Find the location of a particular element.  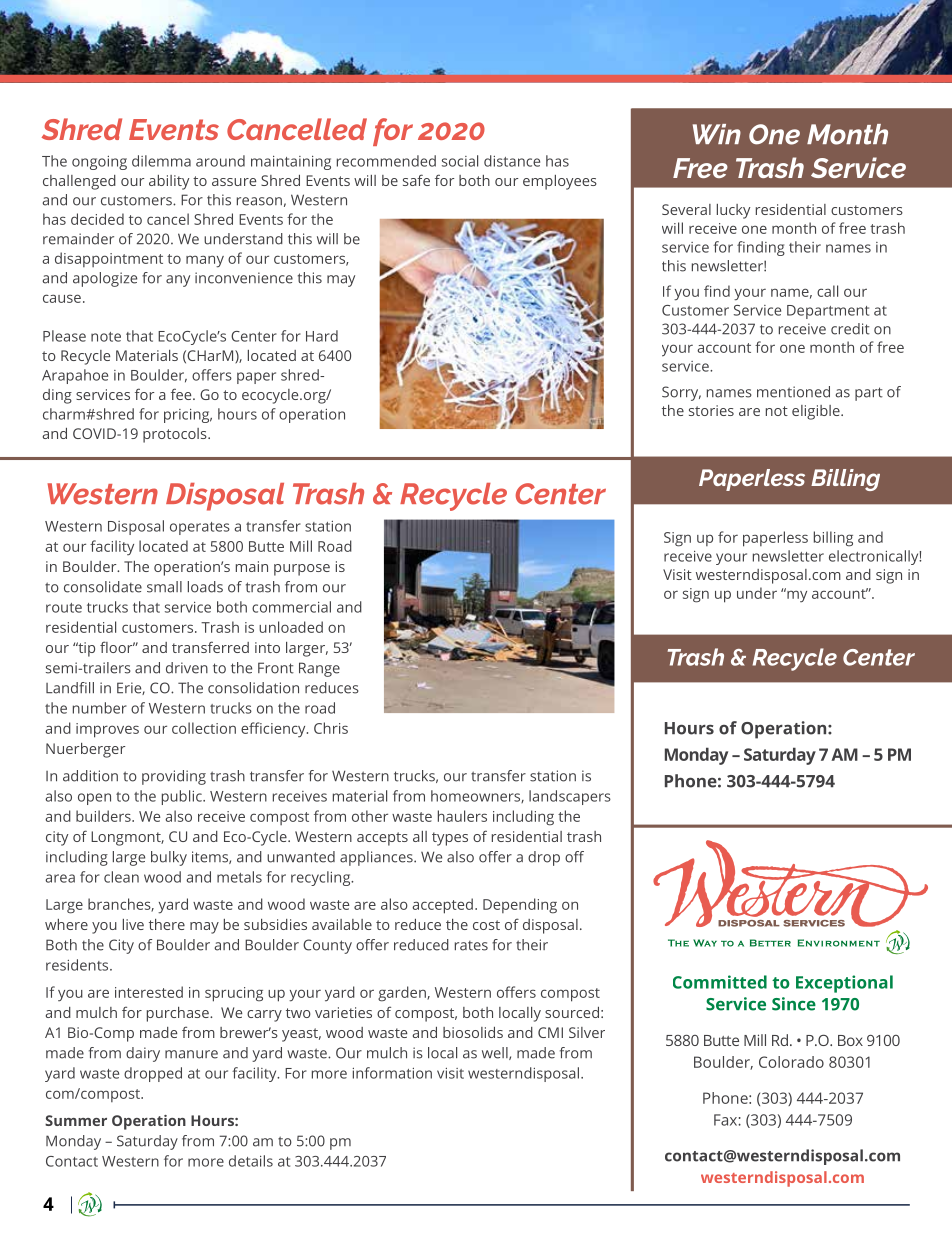

social is located at coordinates (460, 161).
